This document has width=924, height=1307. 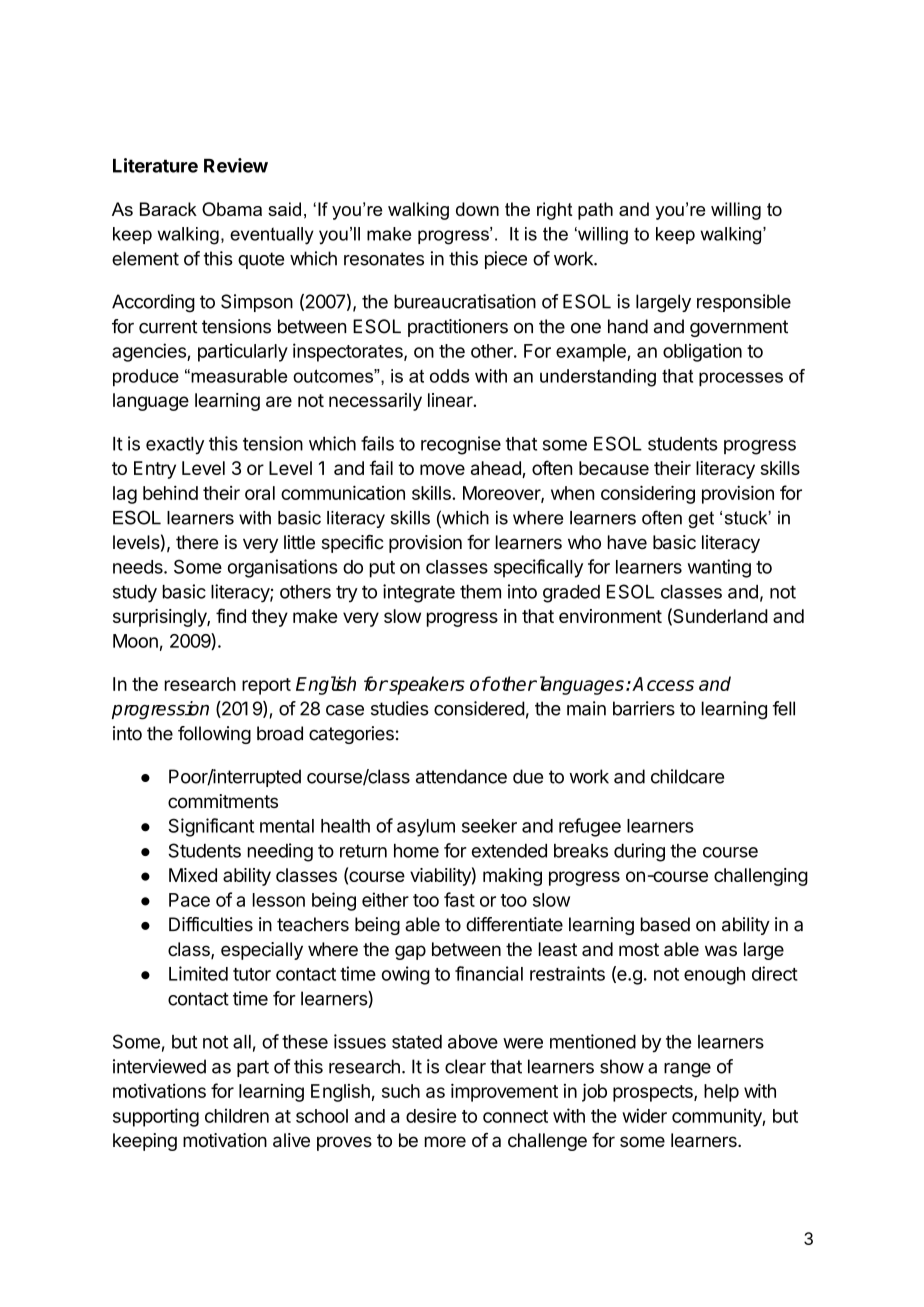 What do you see at coordinates (449, 376) in the document?
I see `odds` at bounding box center [449, 376].
